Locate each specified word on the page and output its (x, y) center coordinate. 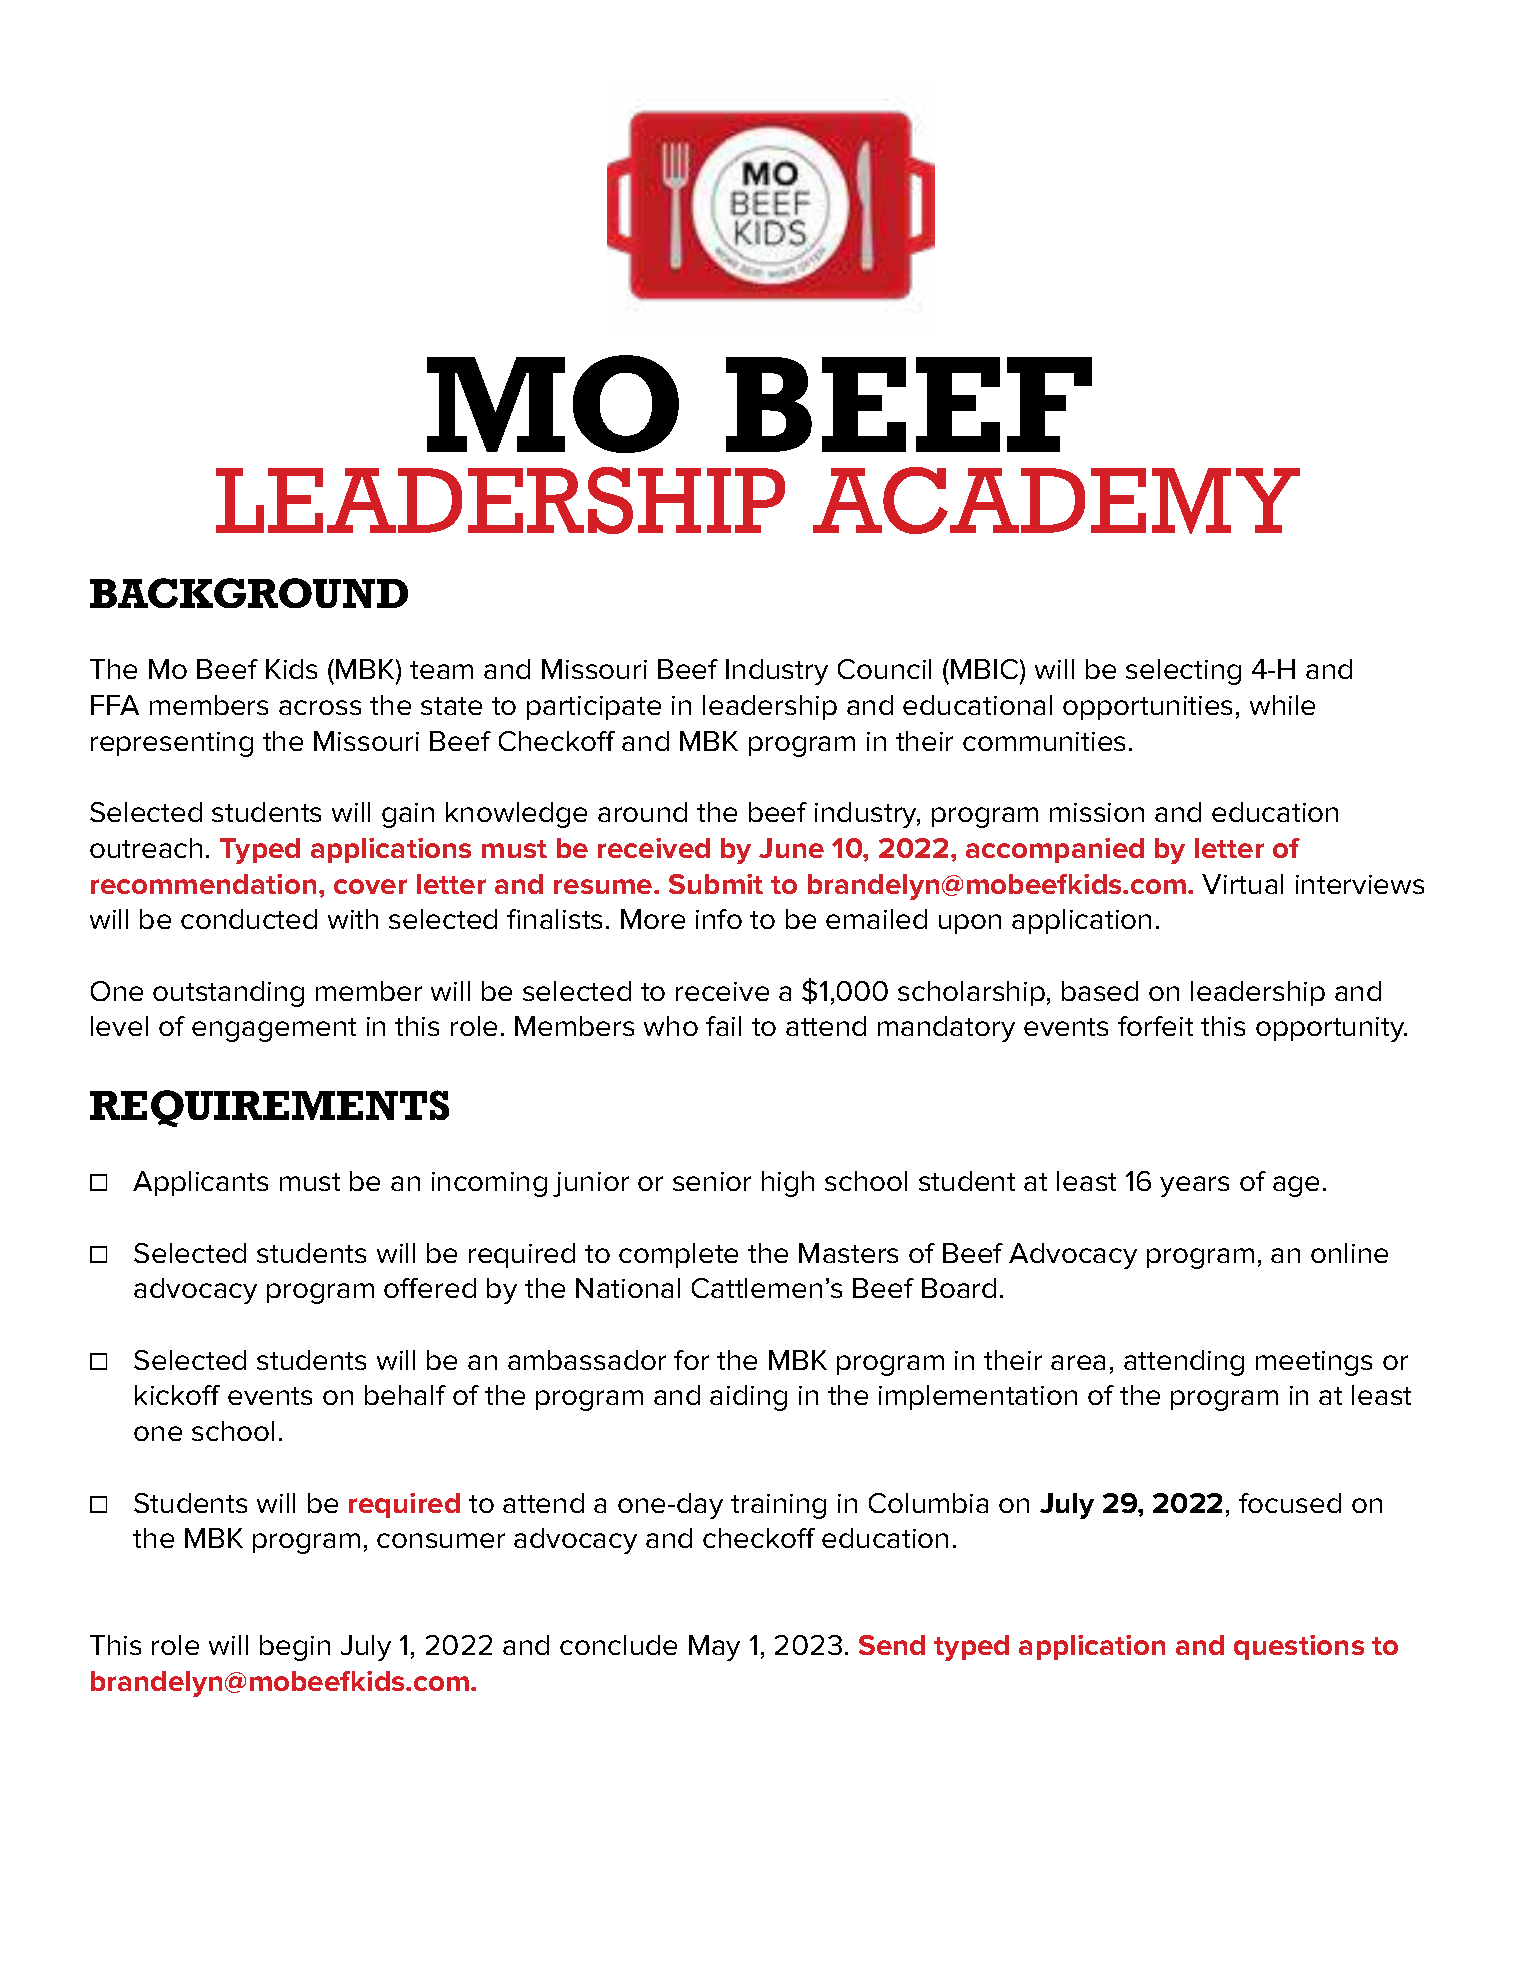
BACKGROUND (249, 593)
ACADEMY (1056, 500)
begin (295, 1648)
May (714, 1648)
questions (1299, 1647)
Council (884, 669)
